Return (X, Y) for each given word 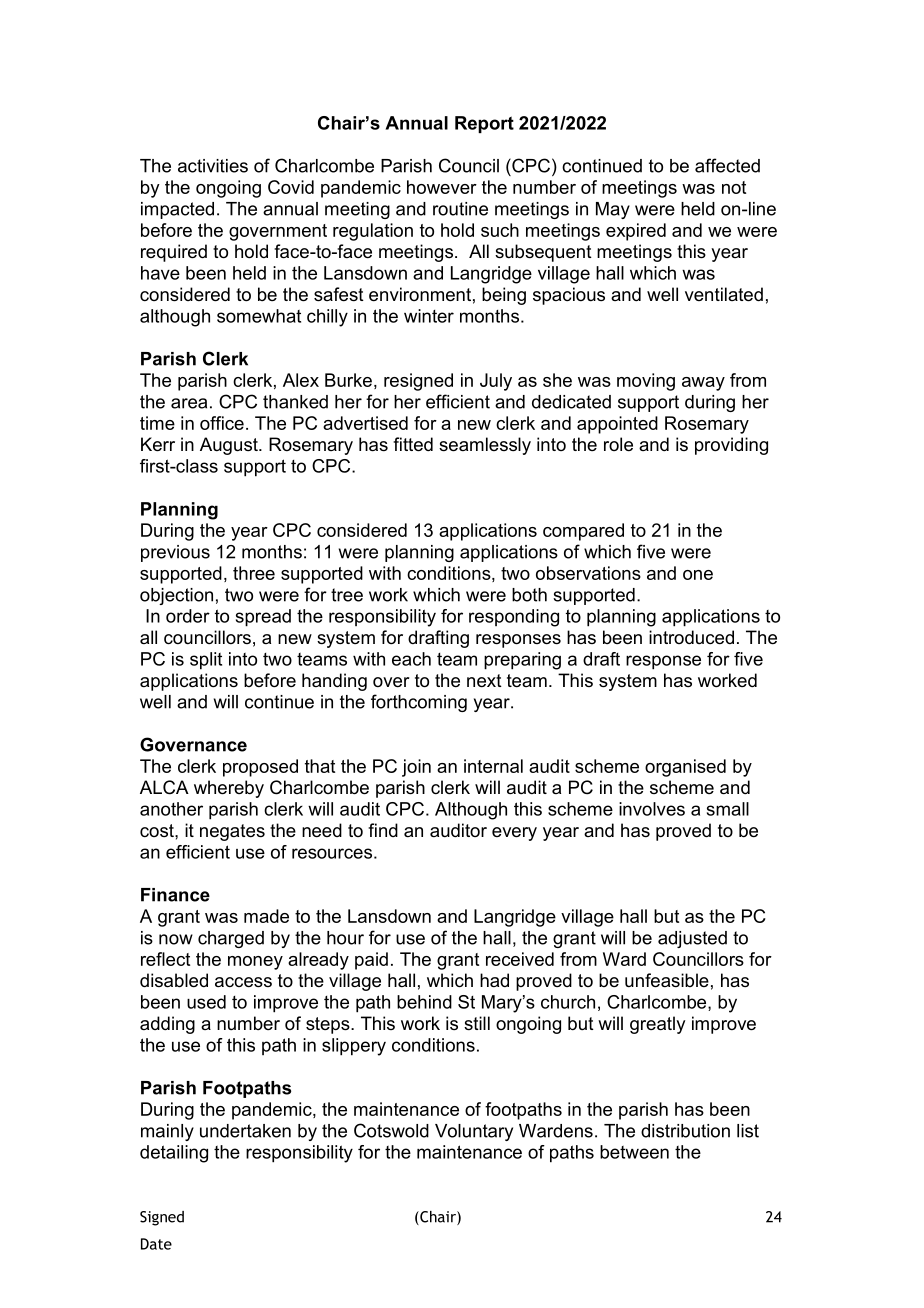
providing (731, 446)
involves (652, 809)
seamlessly (485, 446)
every (514, 834)
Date (156, 1244)
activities (213, 166)
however (442, 187)
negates (232, 832)
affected (727, 165)
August (230, 446)
